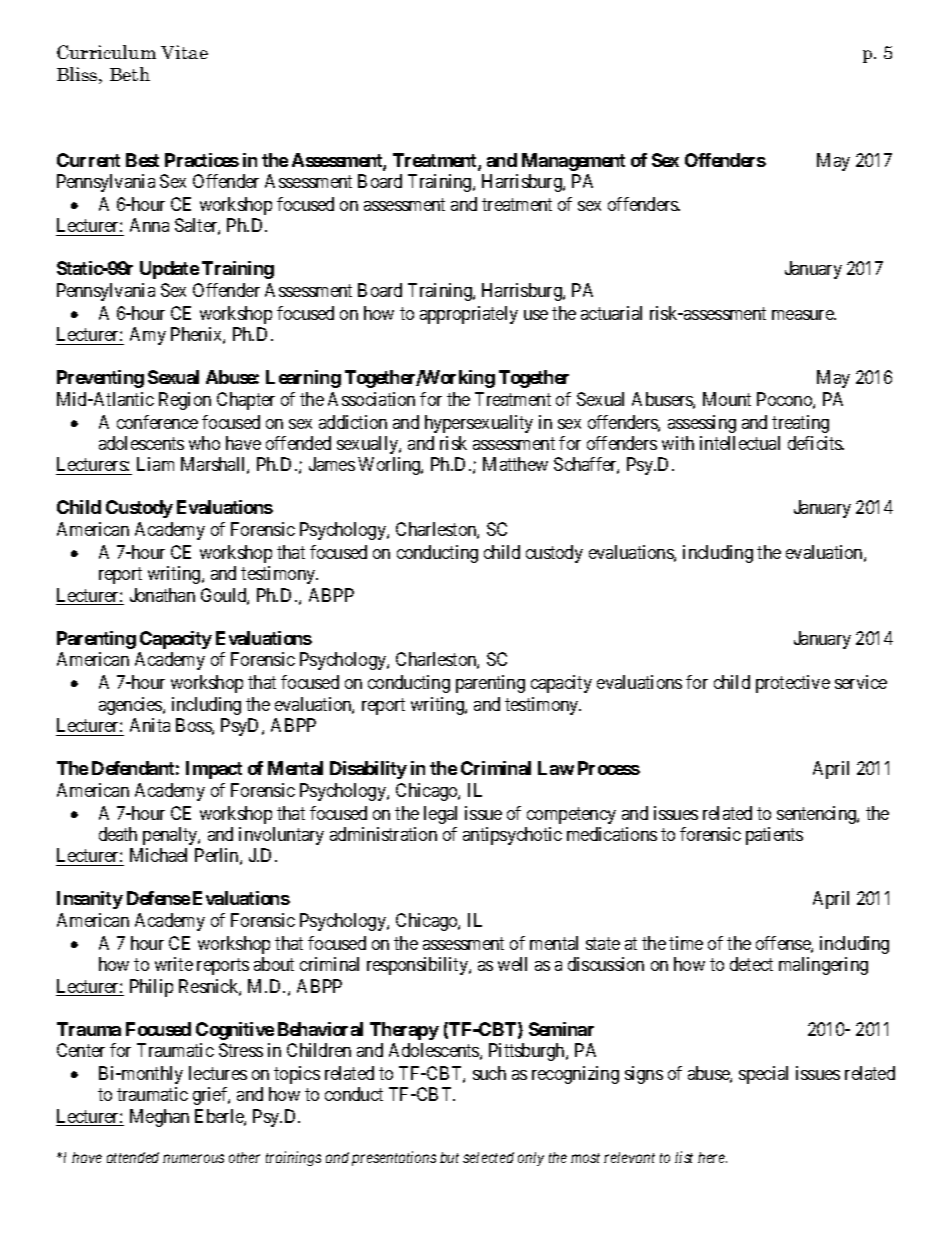 This page has height=1233, width=952. What do you see at coordinates (712, 1157) in the page?
I see `here` at bounding box center [712, 1157].
